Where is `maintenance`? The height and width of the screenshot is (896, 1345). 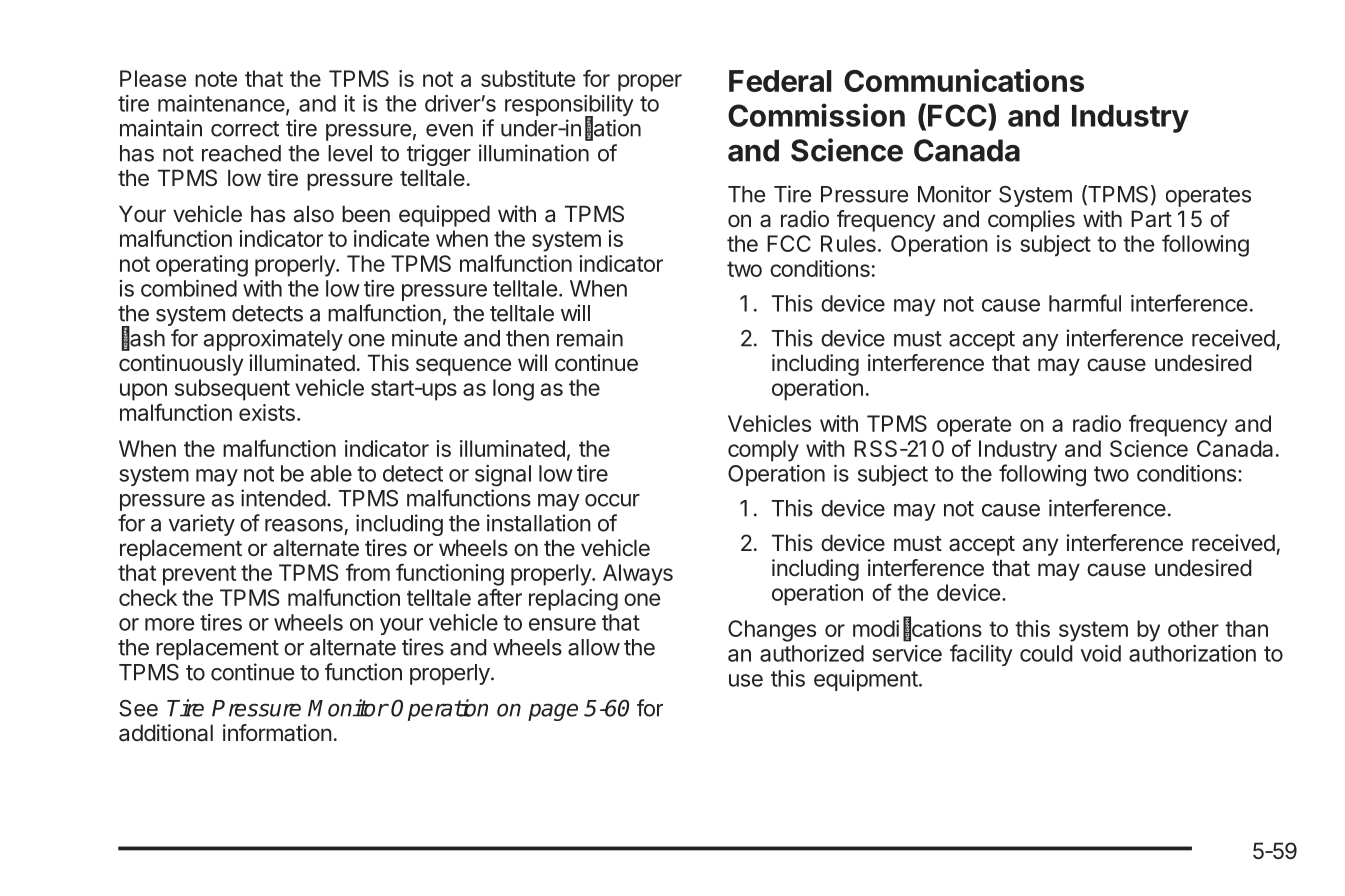
maintenance is located at coordinates (221, 103).
